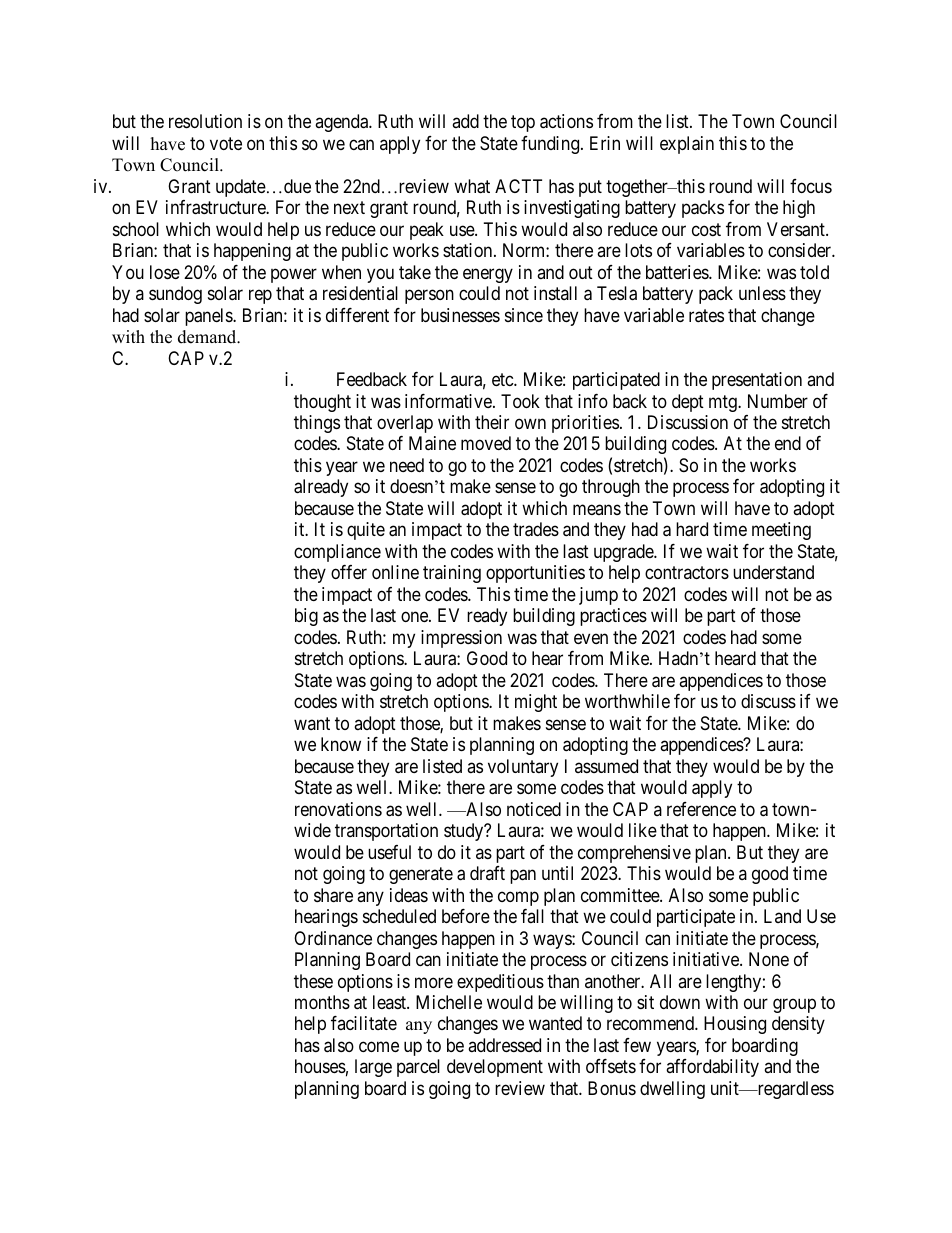 This document has height=1233, width=952. Describe the element at coordinates (520, 401) in the document. I see `Took` at that location.
